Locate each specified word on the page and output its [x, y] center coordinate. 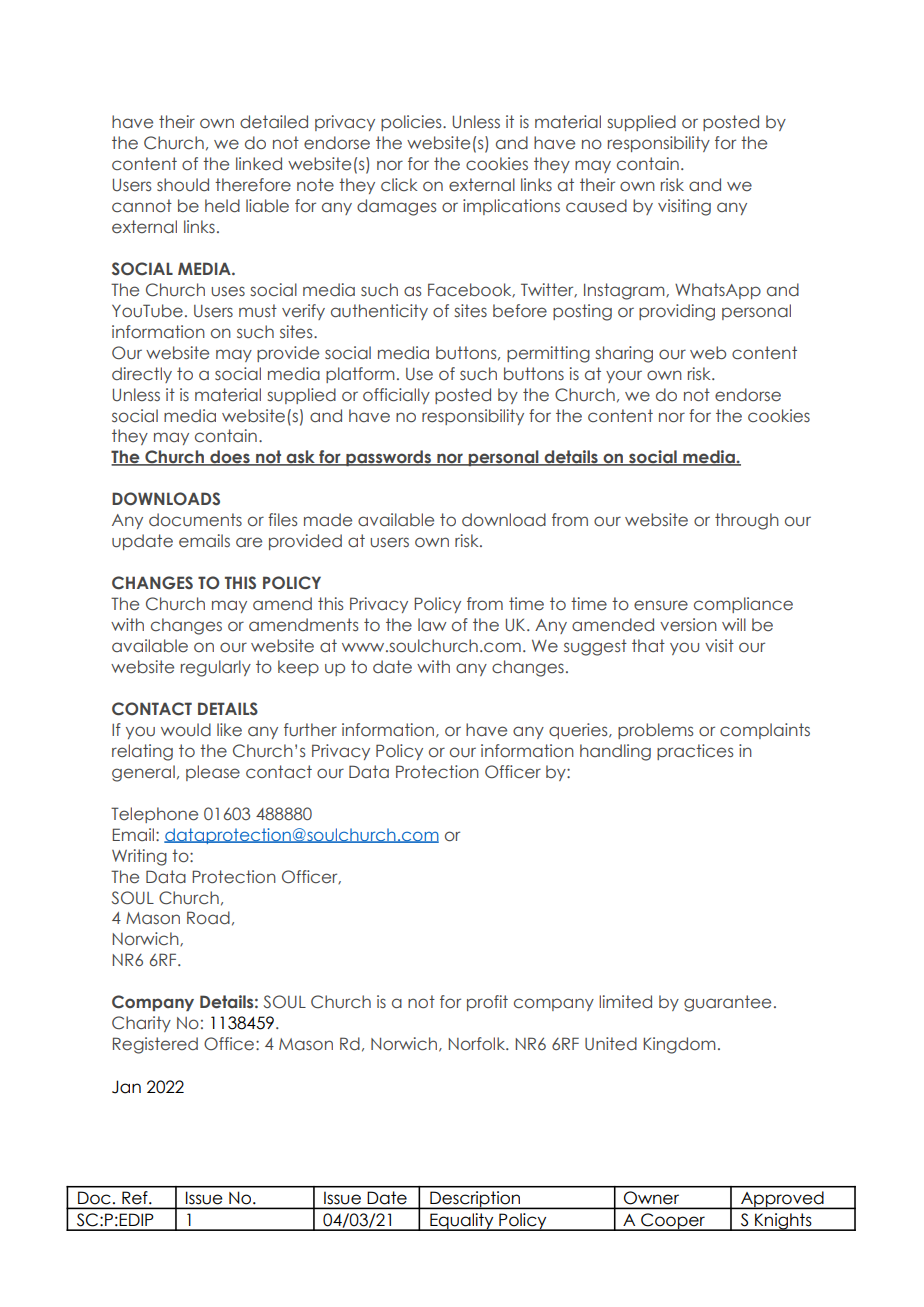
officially [396, 396]
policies [412, 123]
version [688, 625]
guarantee [727, 1003]
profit [487, 1003]
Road [208, 918]
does [230, 458]
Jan [126, 1087]
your [624, 376]
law [432, 624]
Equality [462, 1222]
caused [596, 206]
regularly [216, 668]
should [183, 185]
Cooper [673, 1222]
